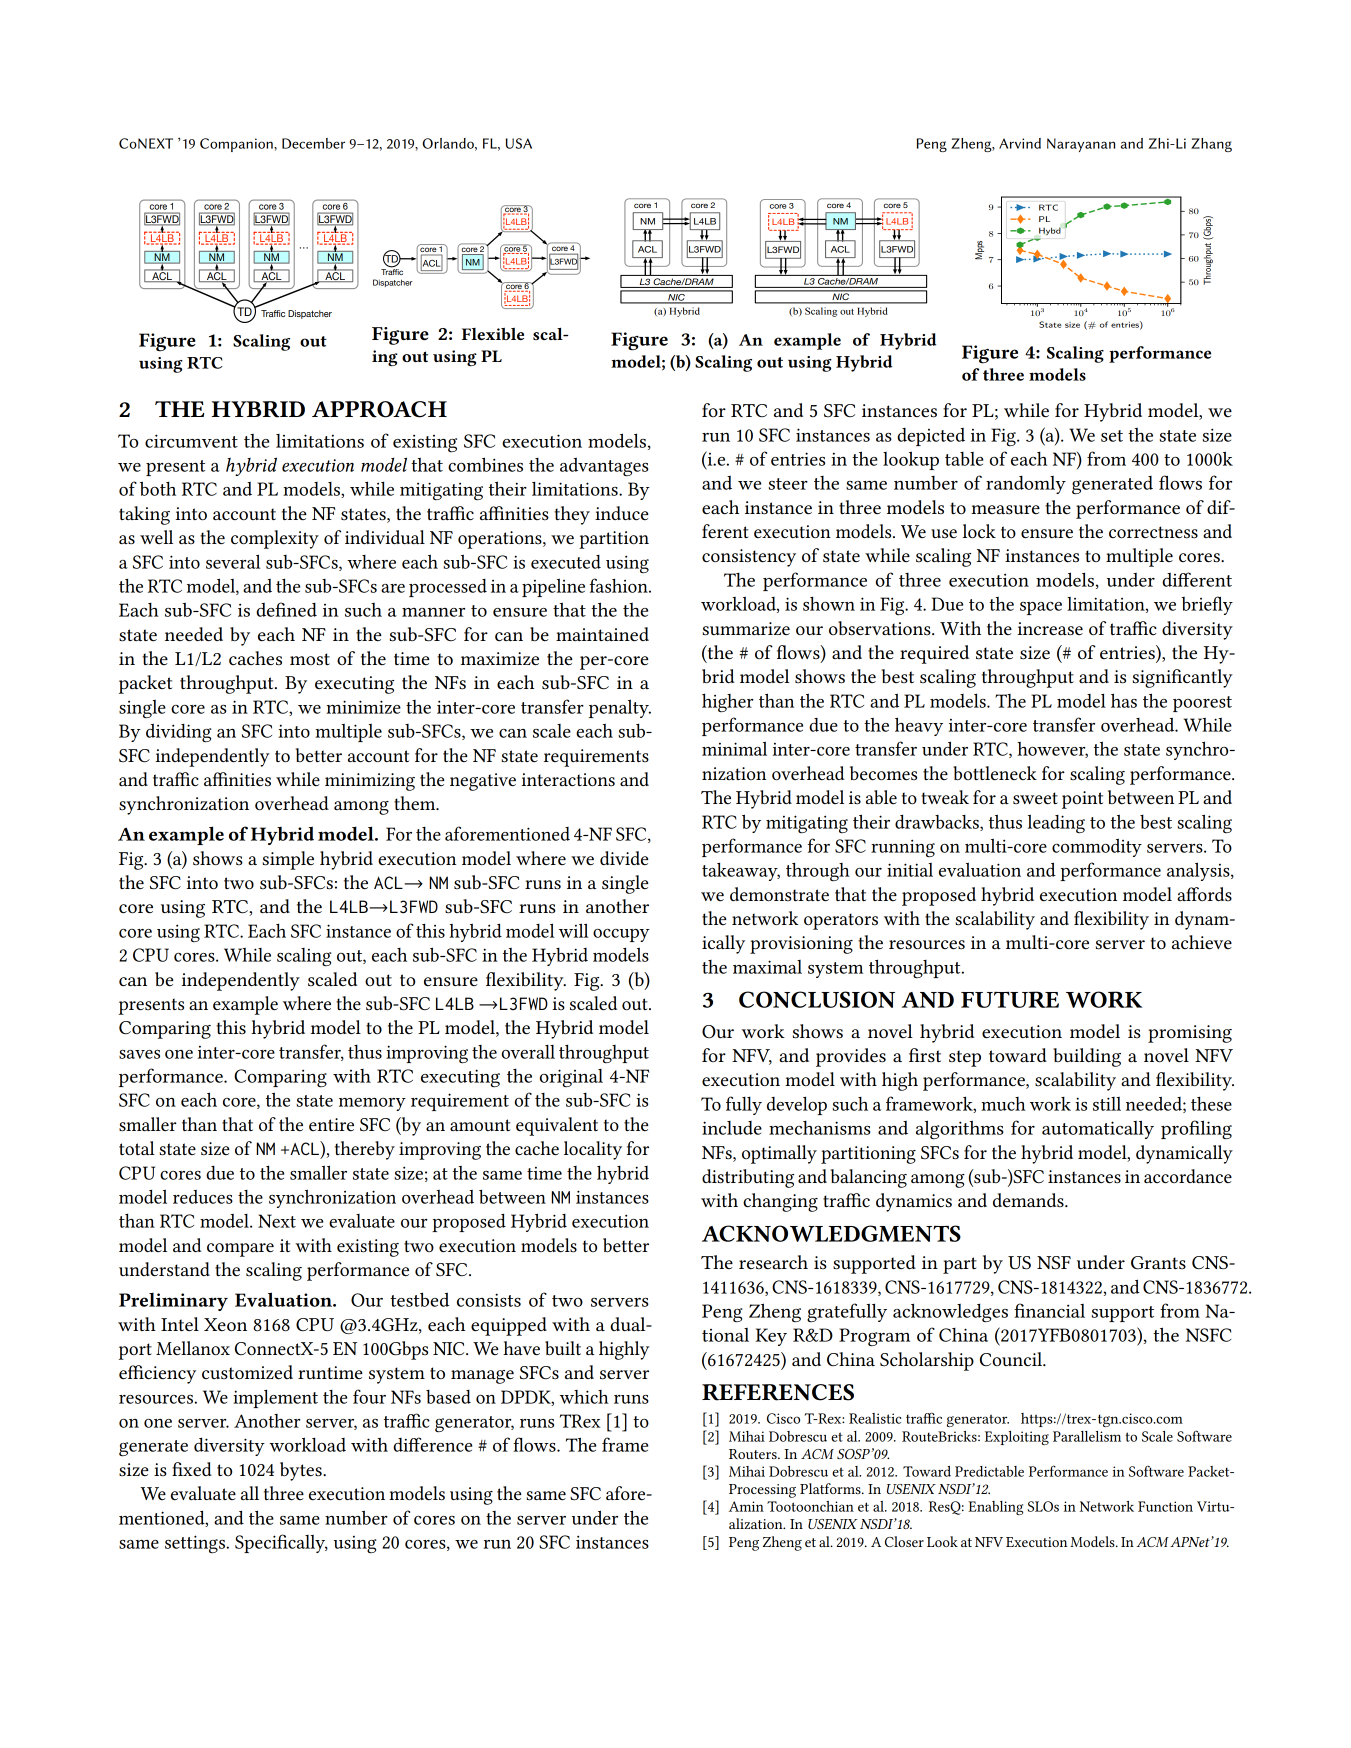  Describe the element at coordinates (519, 143) in the screenshot. I see `USA` at that location.
